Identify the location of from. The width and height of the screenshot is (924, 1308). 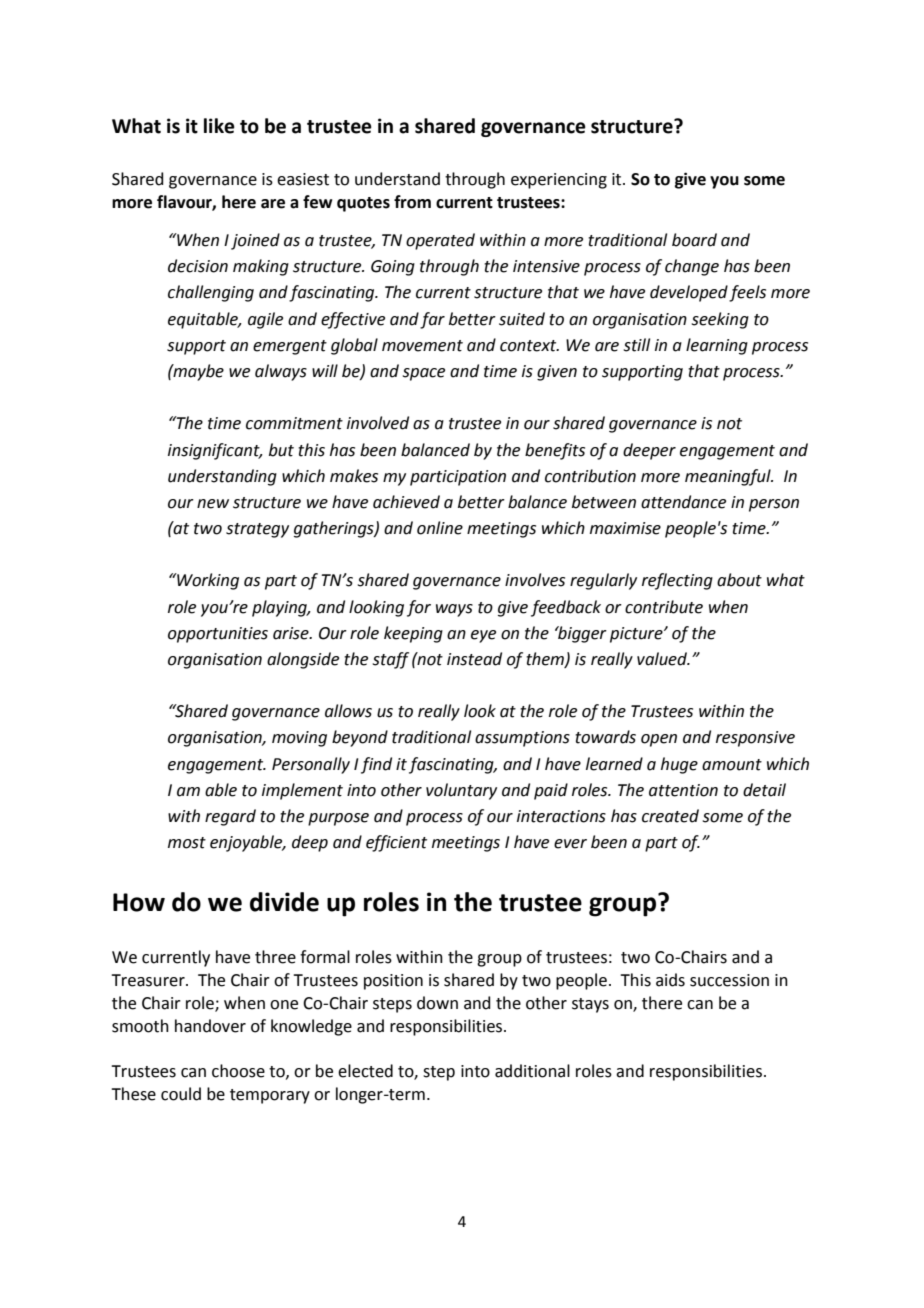
(412, 202).
